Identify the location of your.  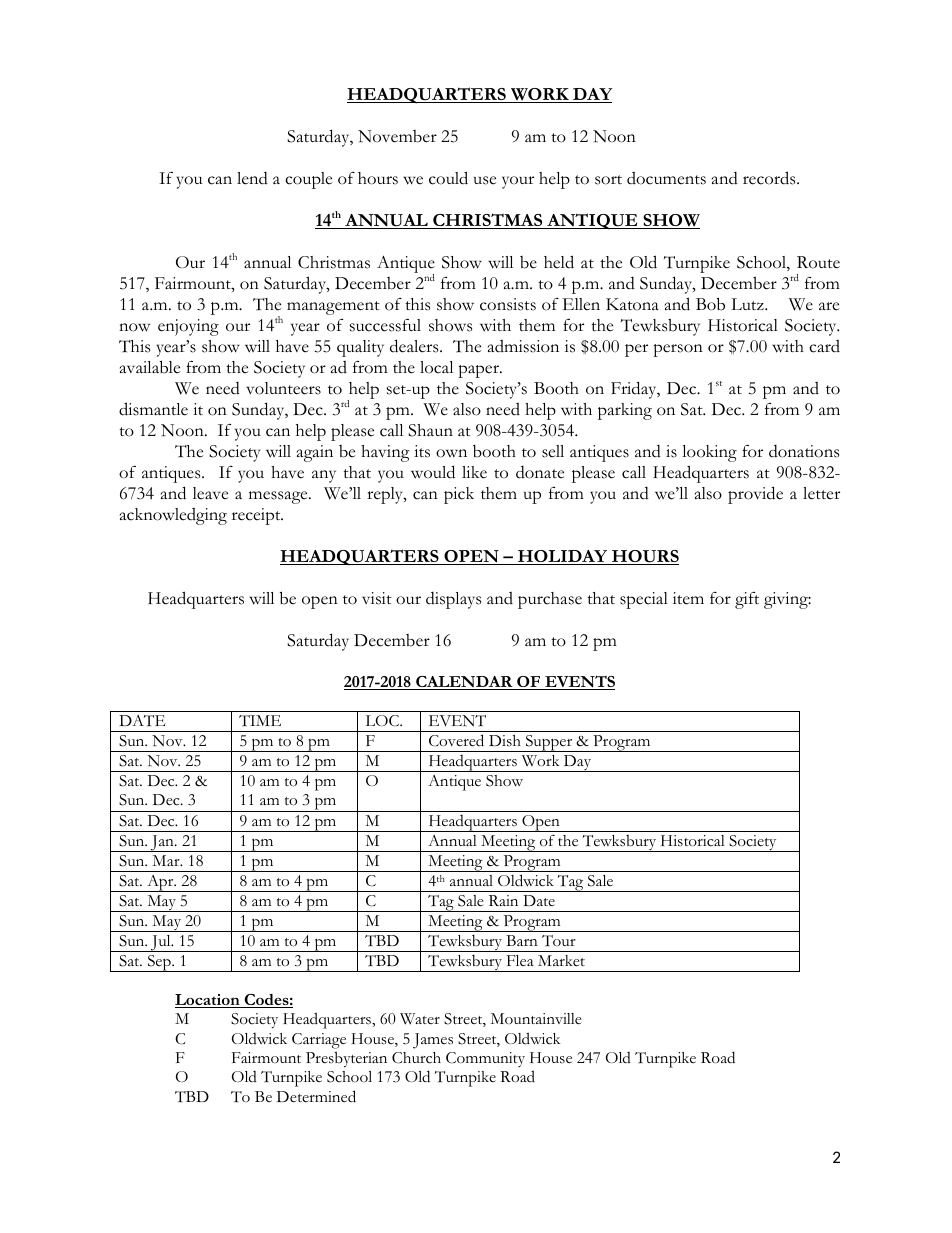
(518, 182).
